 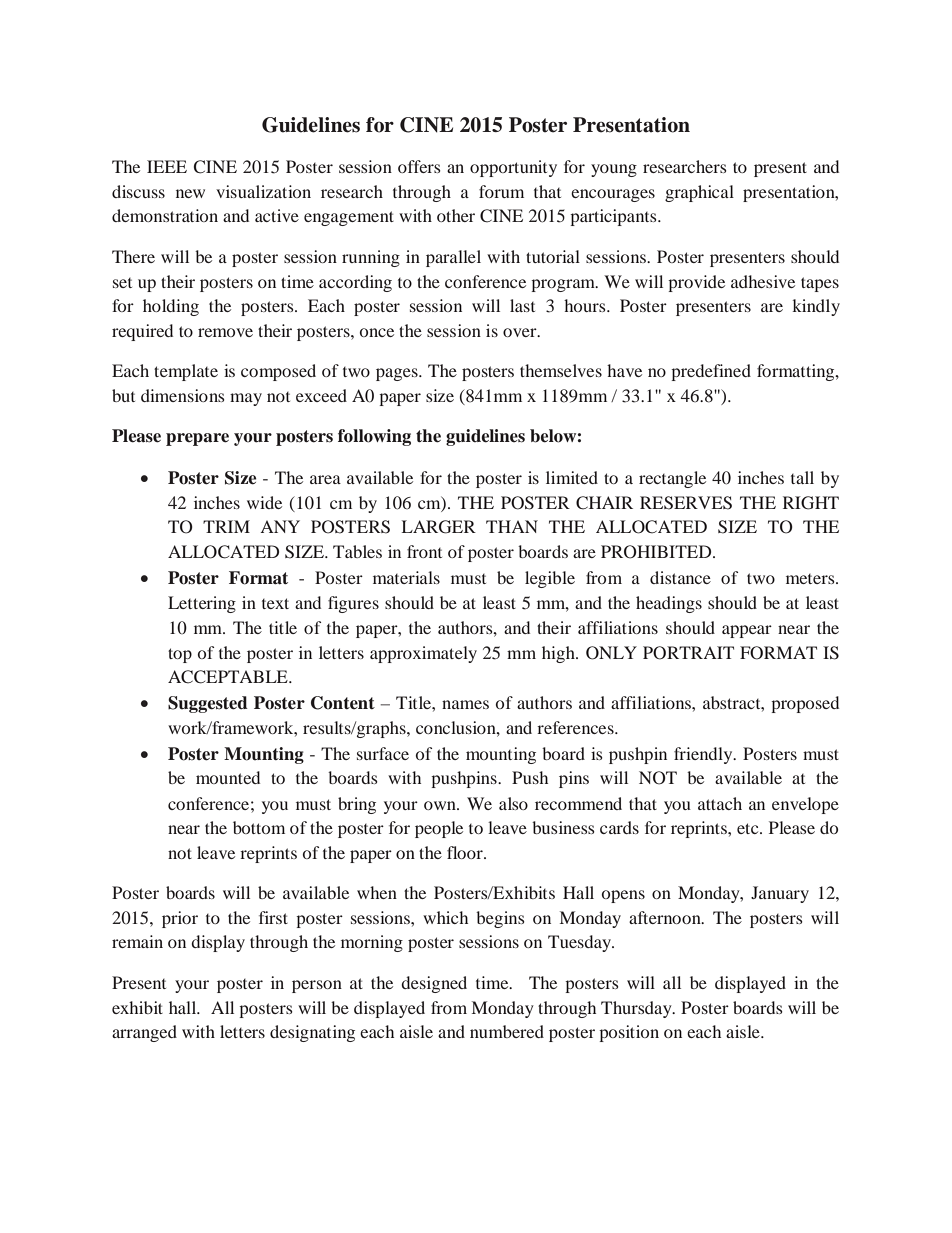 What do you see at coordinates (228, 777) in the page?
I see `mounted` at bounding box center [228, 777].
